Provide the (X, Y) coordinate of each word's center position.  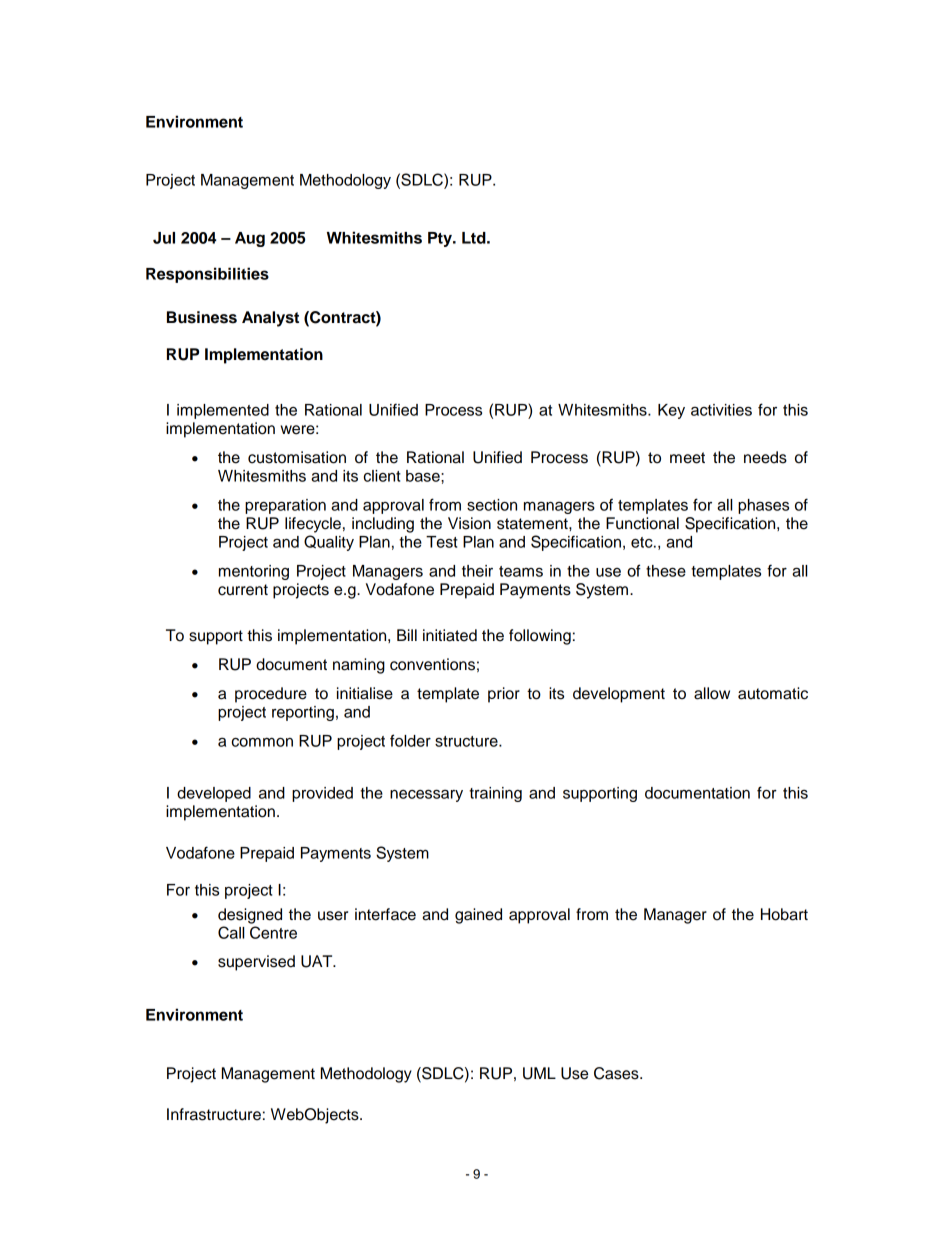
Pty (441, 239)
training (495, 794)
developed (214, 794)
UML (539, 1073)
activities (721, 410)
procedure (271, 695)
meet (687, 458)
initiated (450, 635)
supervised (256, 963)
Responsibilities (207, 275)
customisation (297, 457)
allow (712, 693)
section (492, 505)
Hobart (784, 914)
